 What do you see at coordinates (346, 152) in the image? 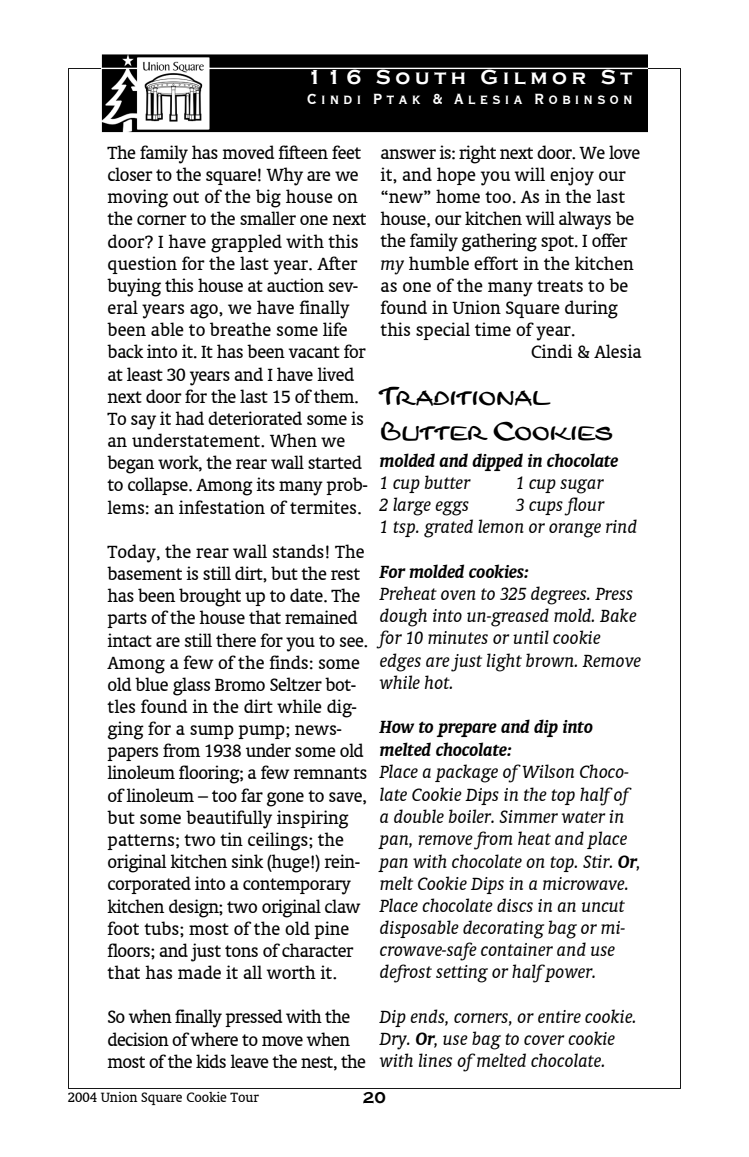
I see `feet` at bounding box center [346, 152].
